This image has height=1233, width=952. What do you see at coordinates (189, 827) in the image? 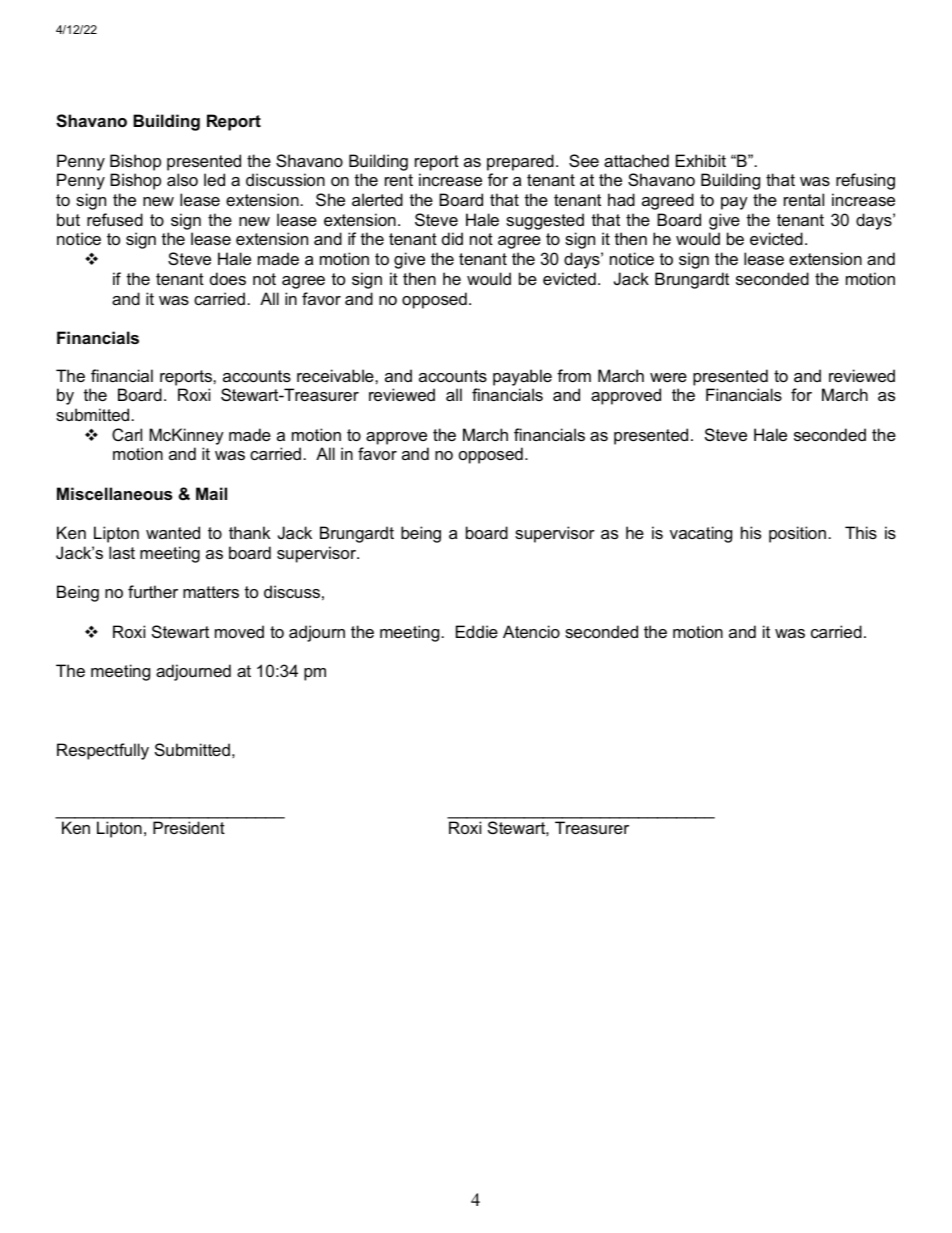
I see `President` at bounding box center [189, 827].
